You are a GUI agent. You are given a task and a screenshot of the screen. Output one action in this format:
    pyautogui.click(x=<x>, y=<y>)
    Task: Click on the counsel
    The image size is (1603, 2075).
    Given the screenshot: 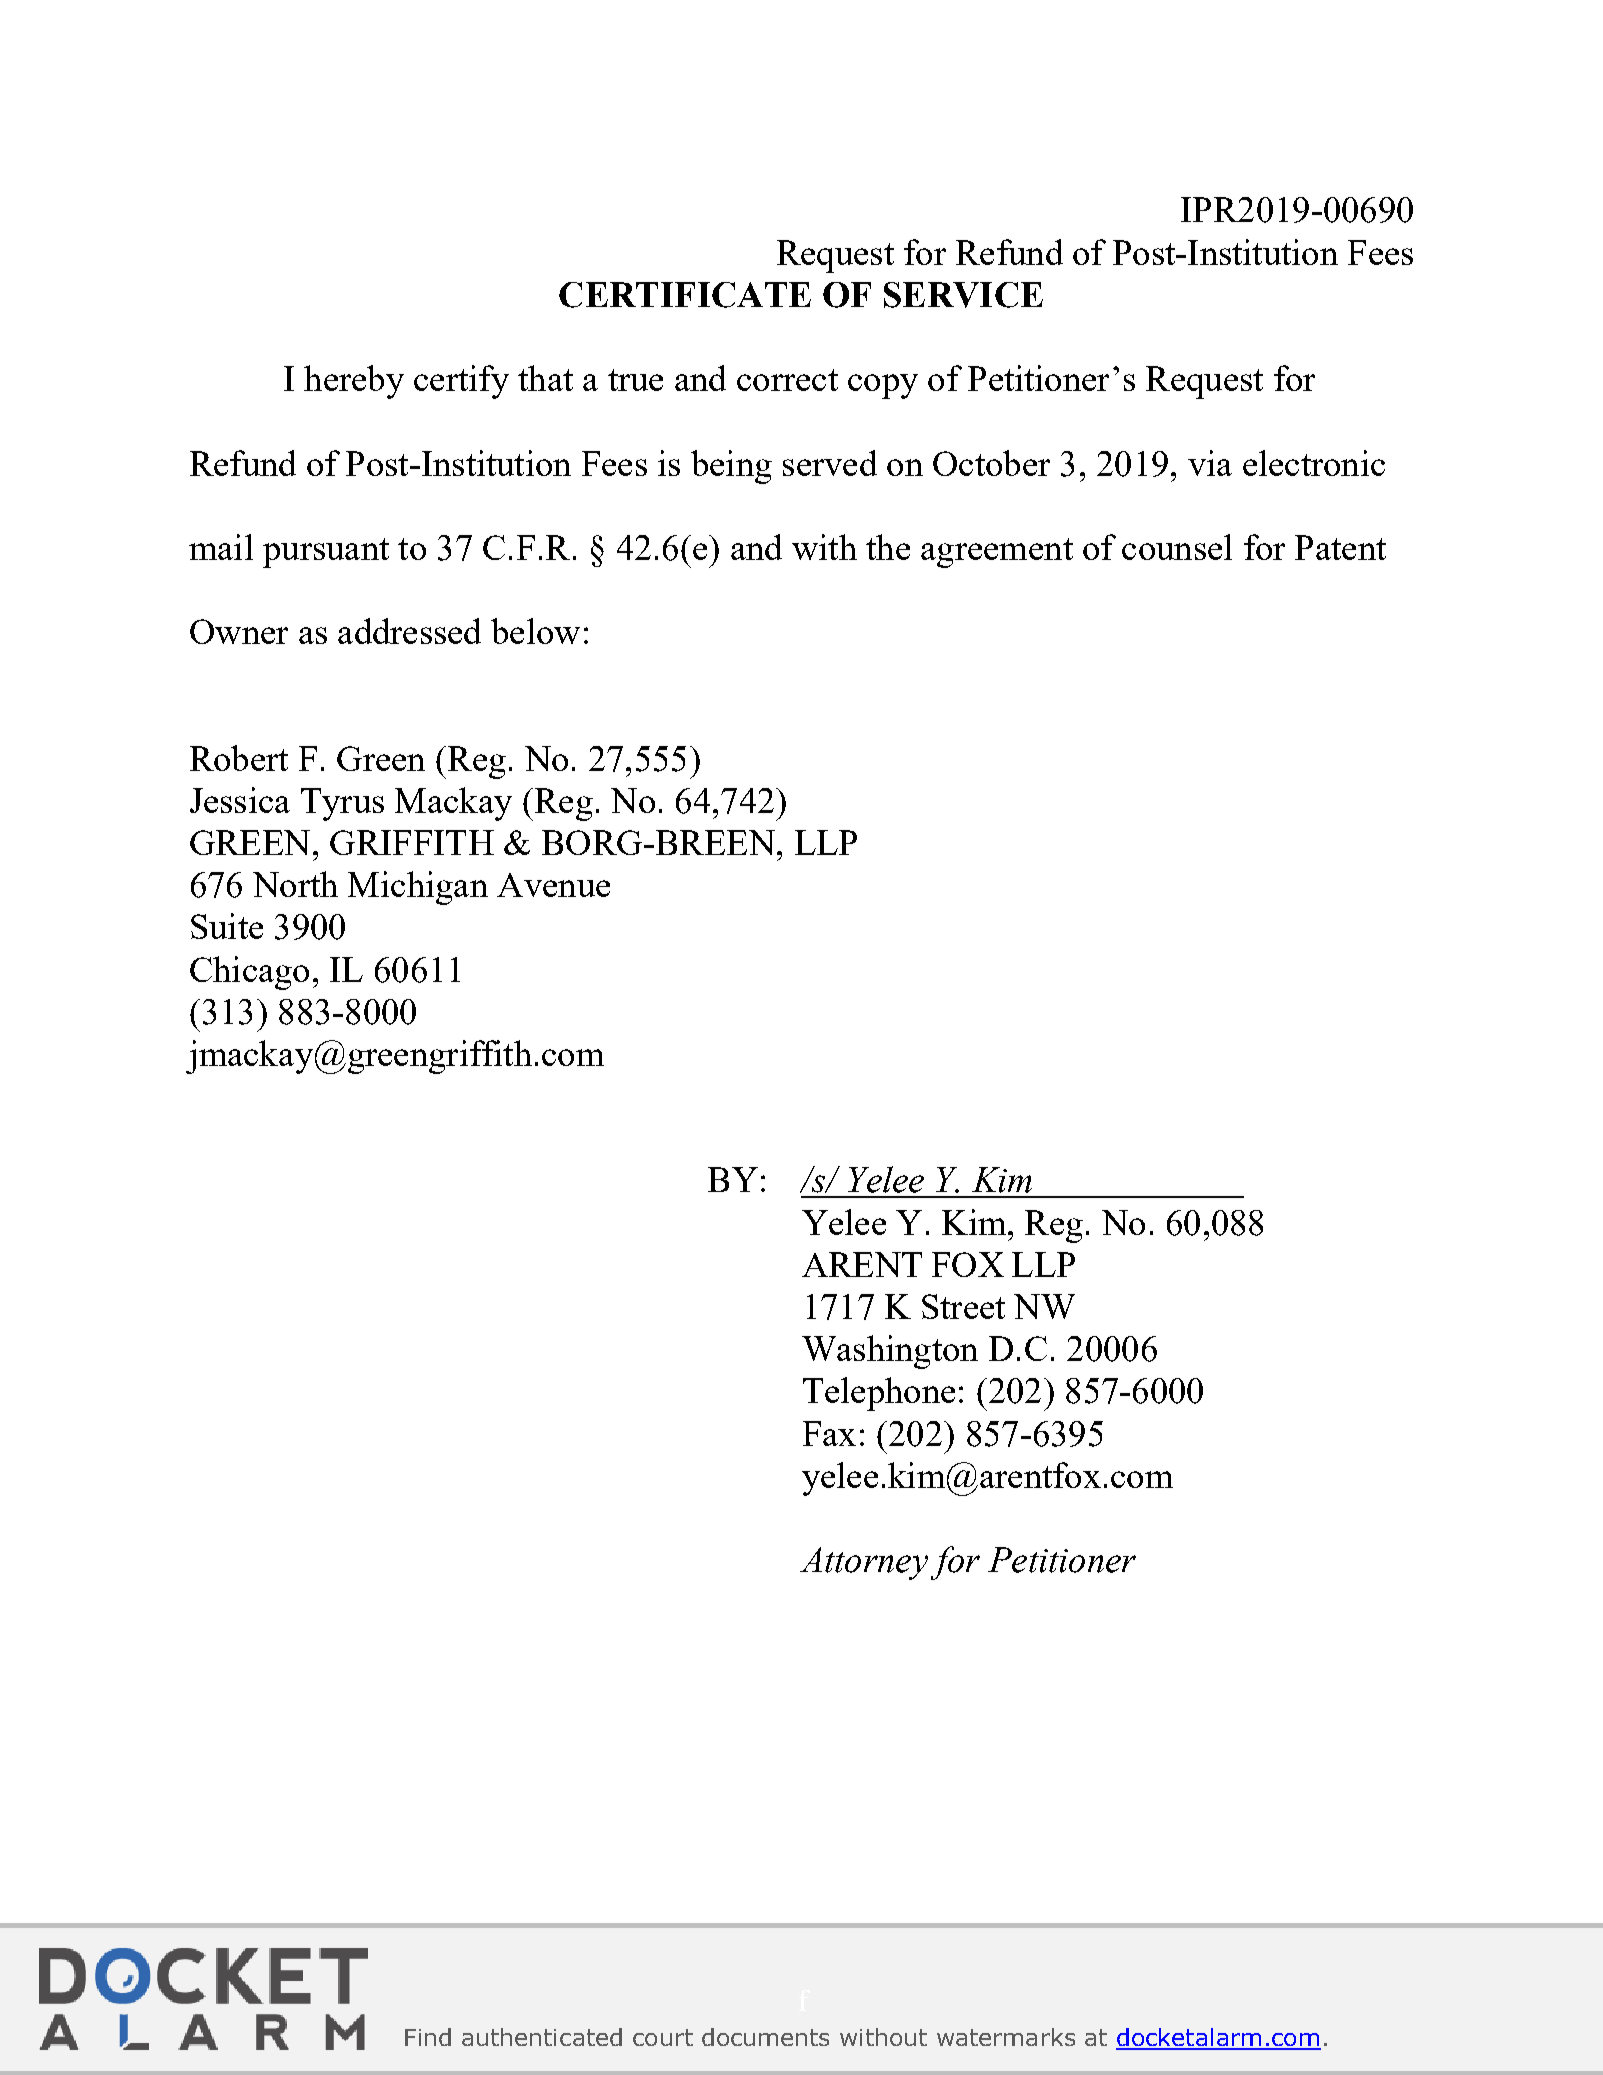 What is the action you would take?
    pyautogui.click(x=1177, y=547)
